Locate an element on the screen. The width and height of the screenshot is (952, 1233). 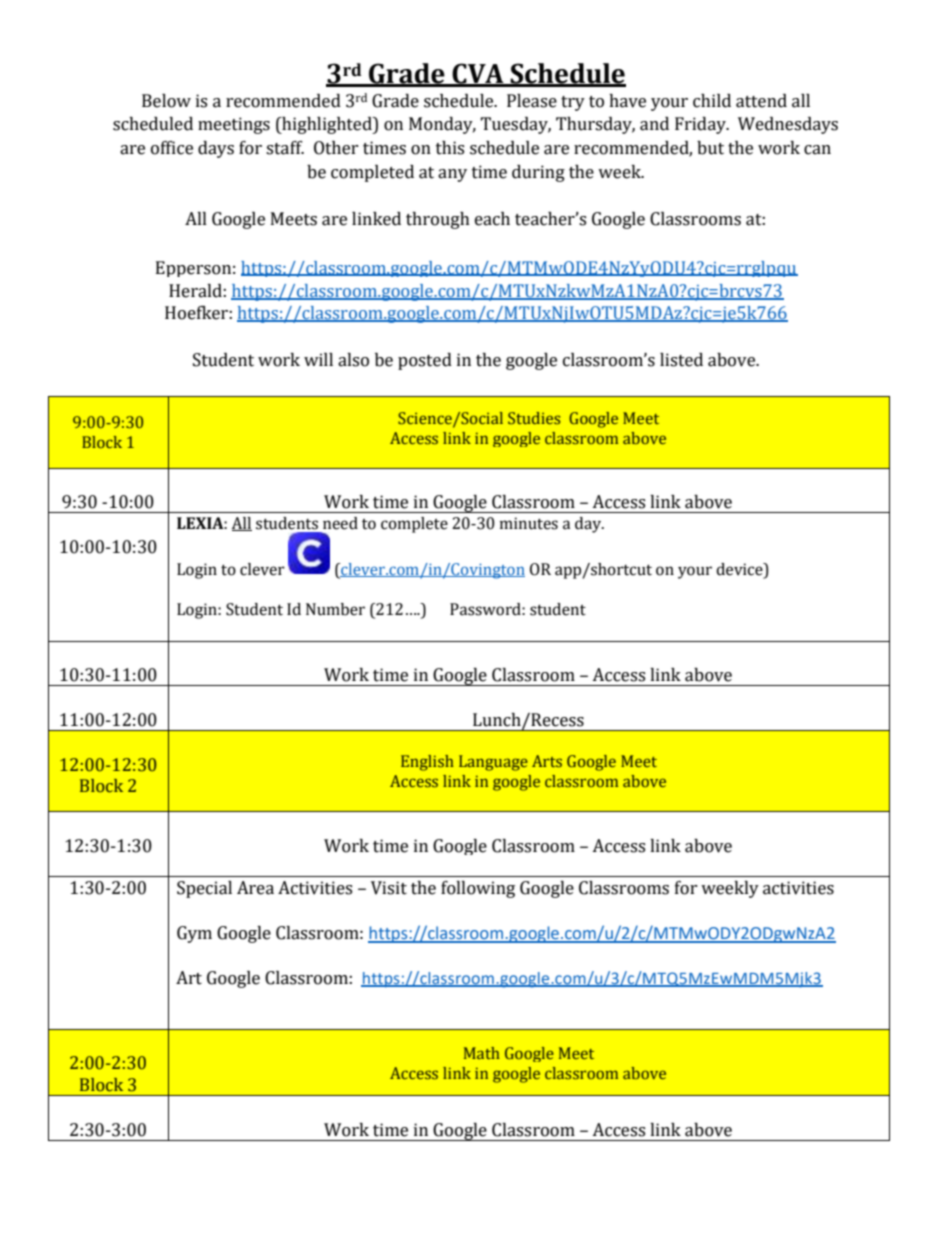
Area is located at coordinates (255, 888).
